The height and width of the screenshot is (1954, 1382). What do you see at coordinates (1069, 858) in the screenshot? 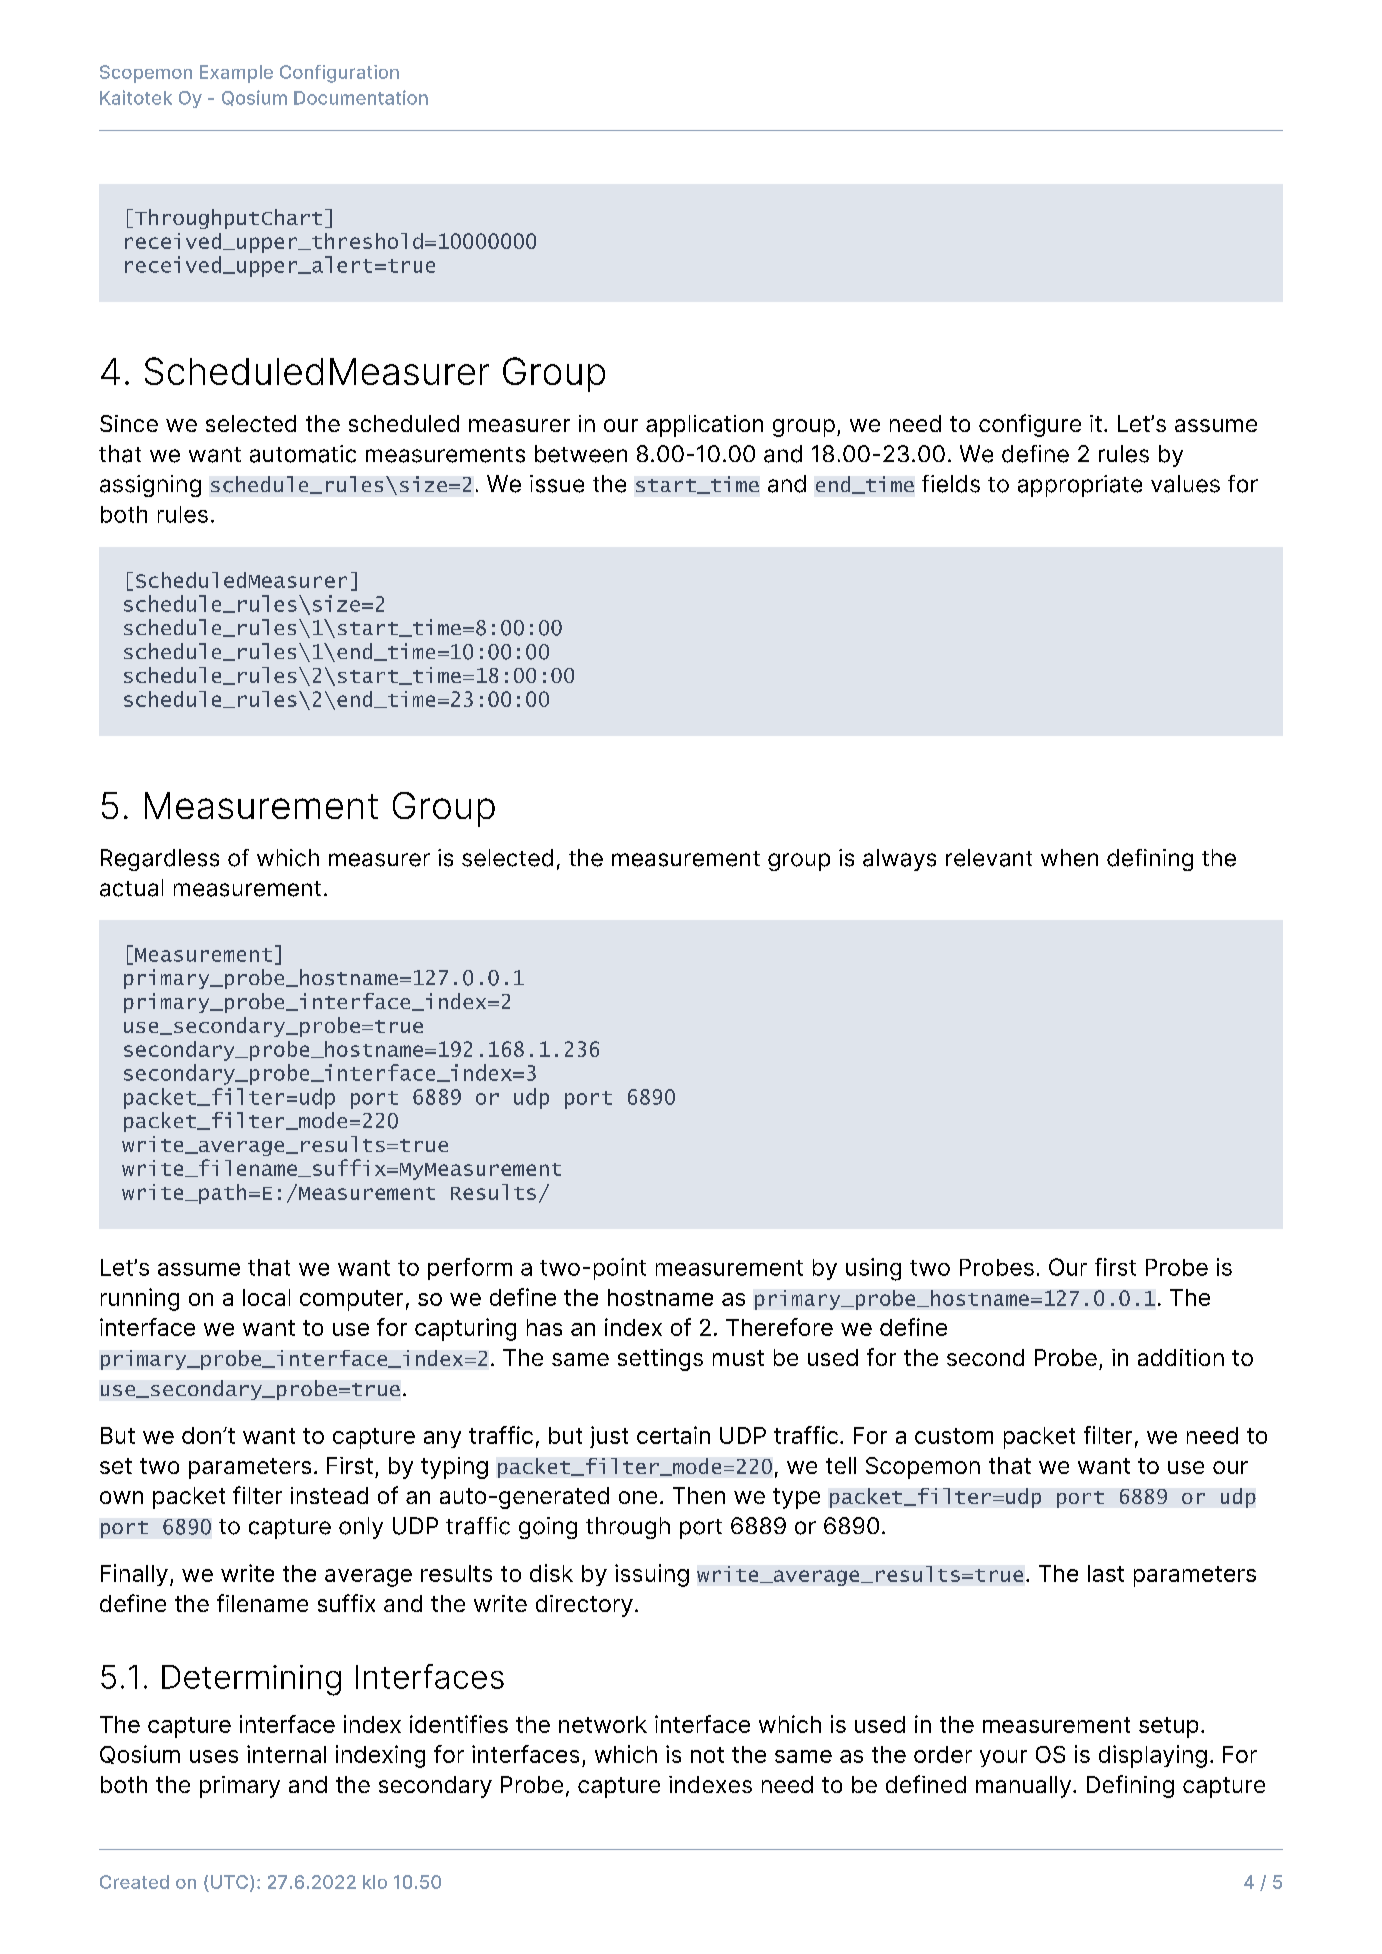
I see `when` at bounding box center [1069, 858].
